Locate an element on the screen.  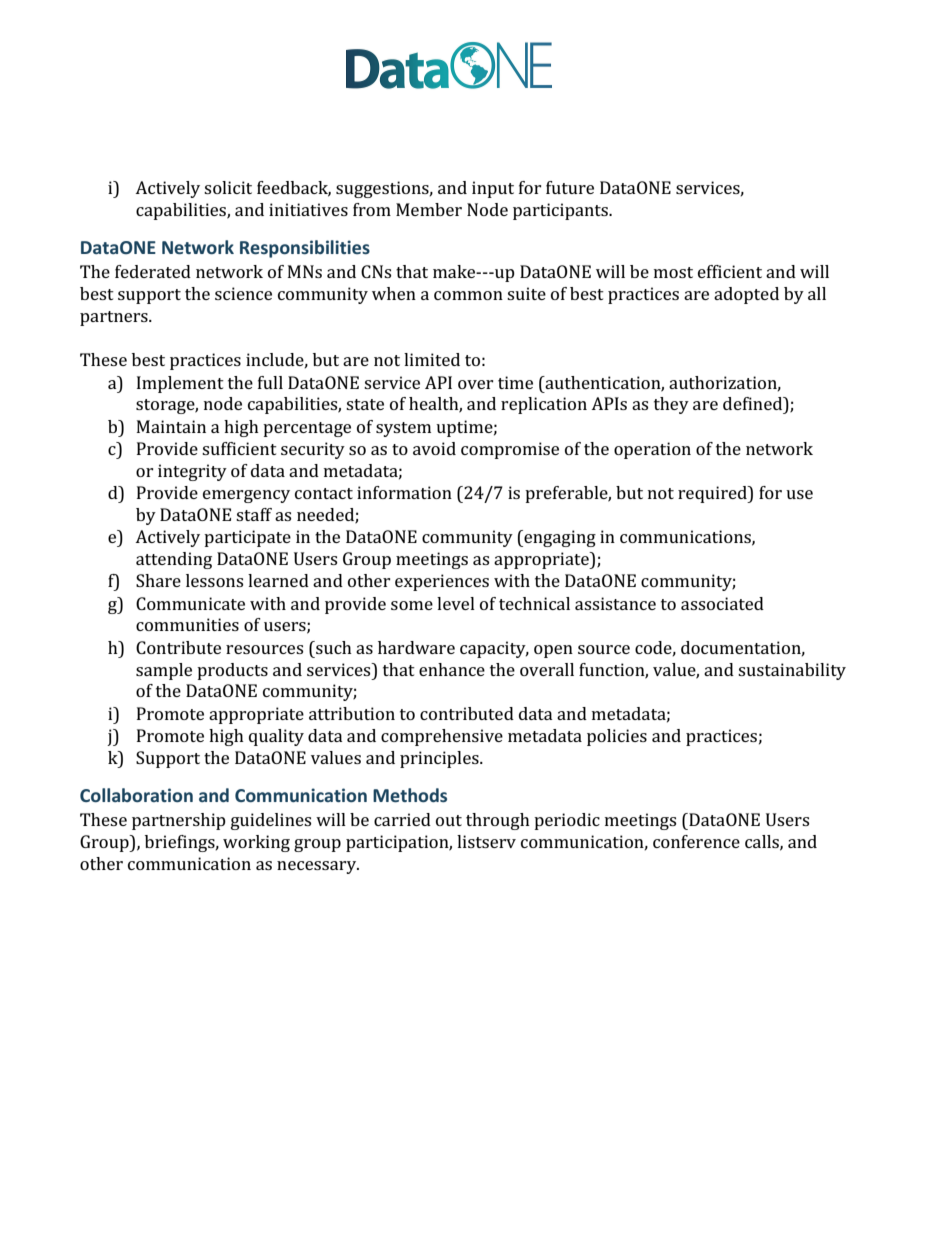
comprehensive is located at coordinates (442, 737).
